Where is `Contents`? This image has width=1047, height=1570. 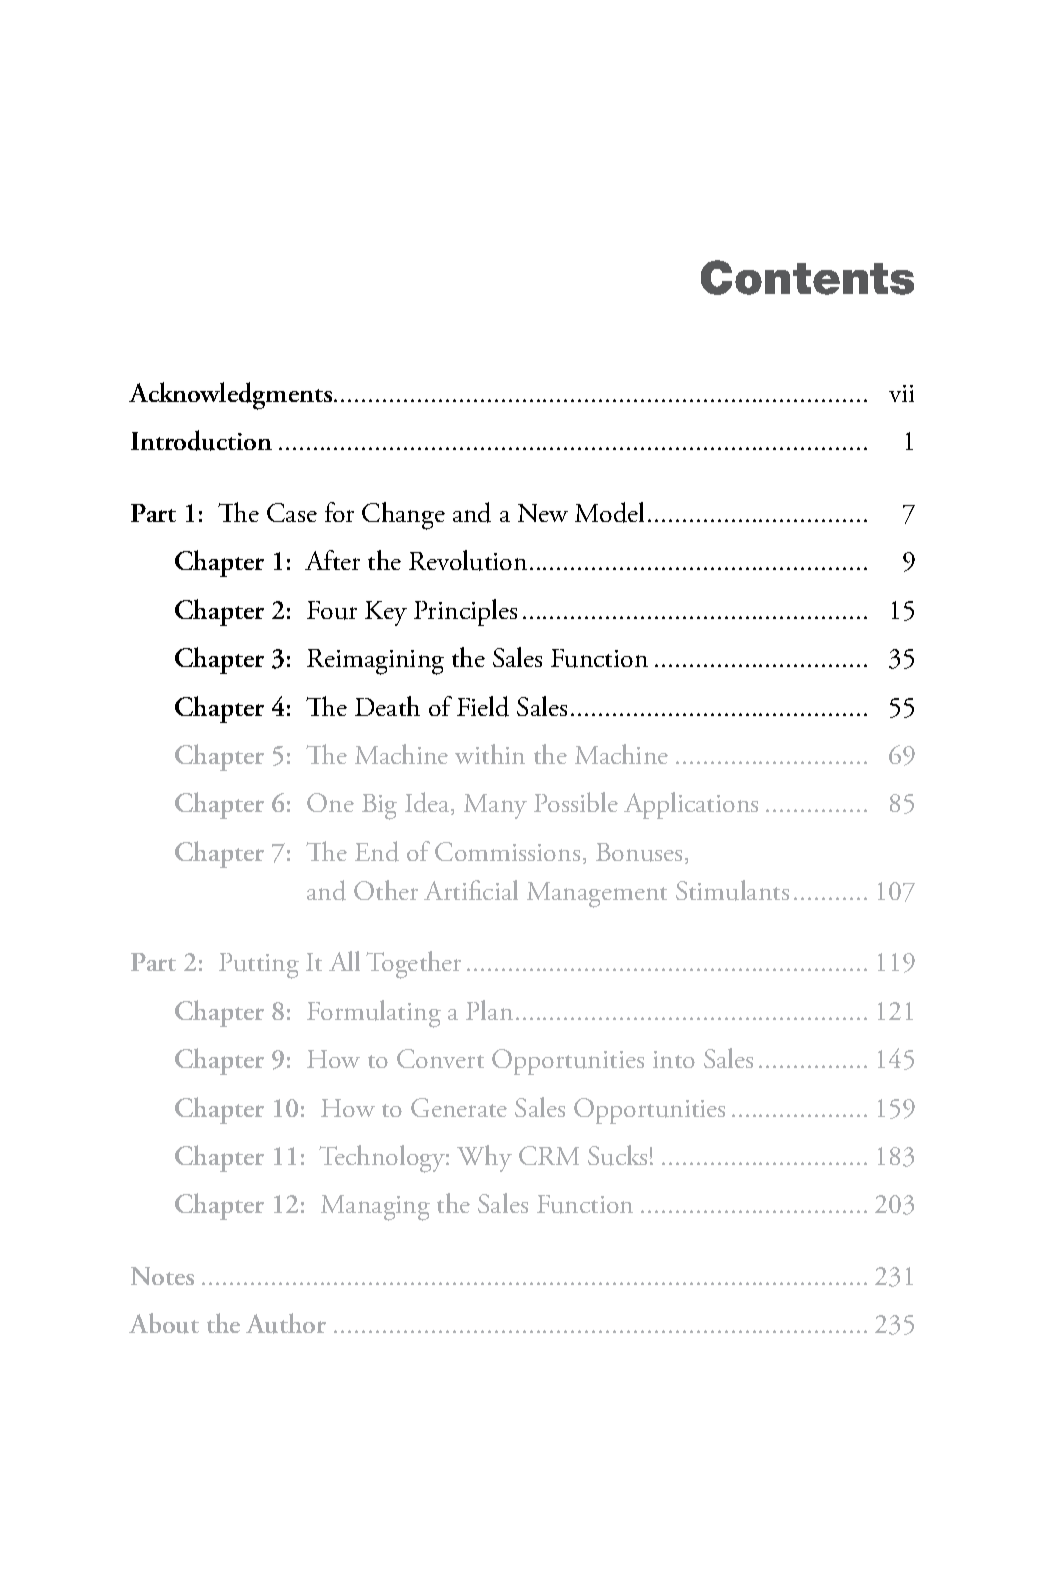
Contents is located at coordinates (807, 277).
